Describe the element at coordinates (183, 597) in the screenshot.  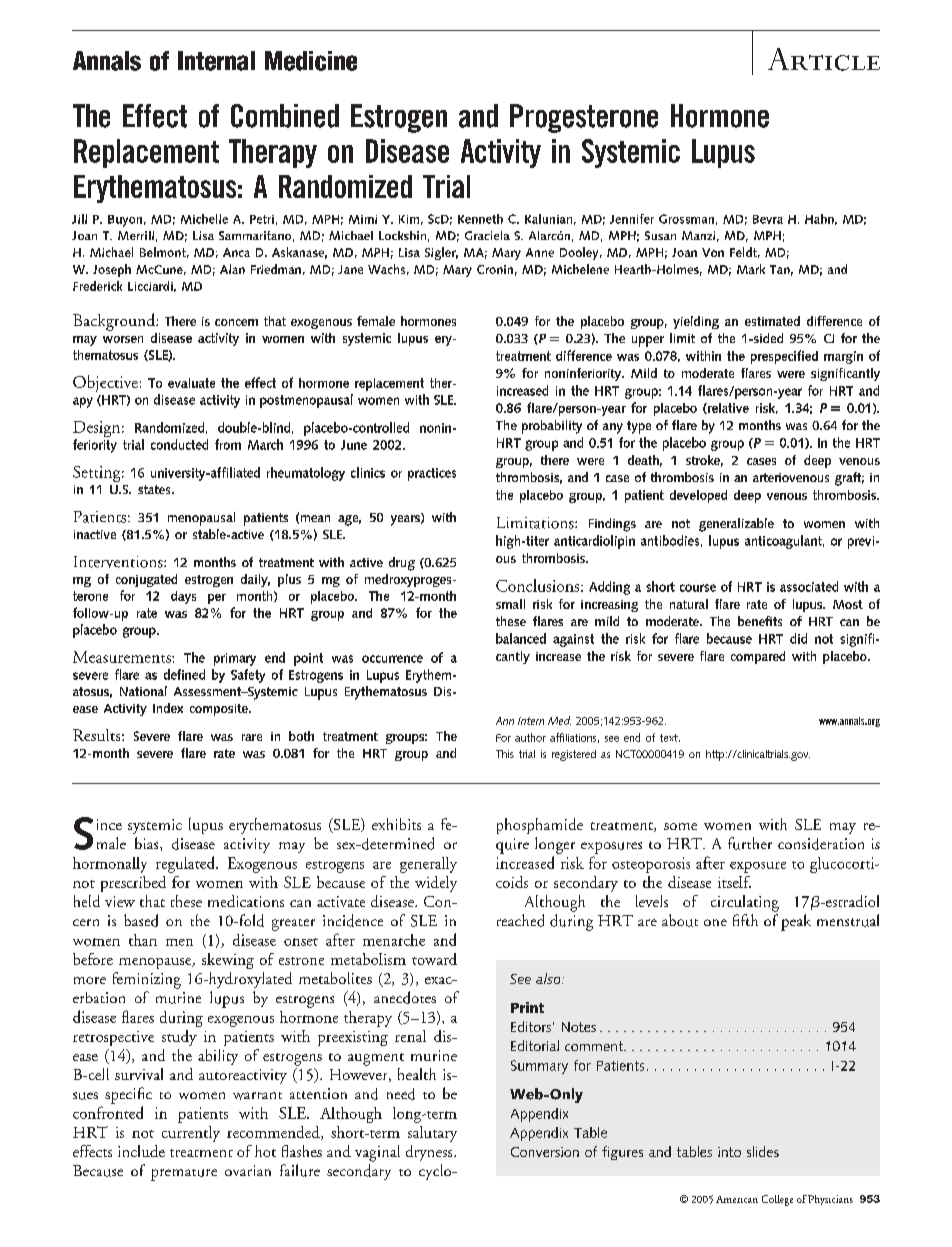
I see `days` at that location.
